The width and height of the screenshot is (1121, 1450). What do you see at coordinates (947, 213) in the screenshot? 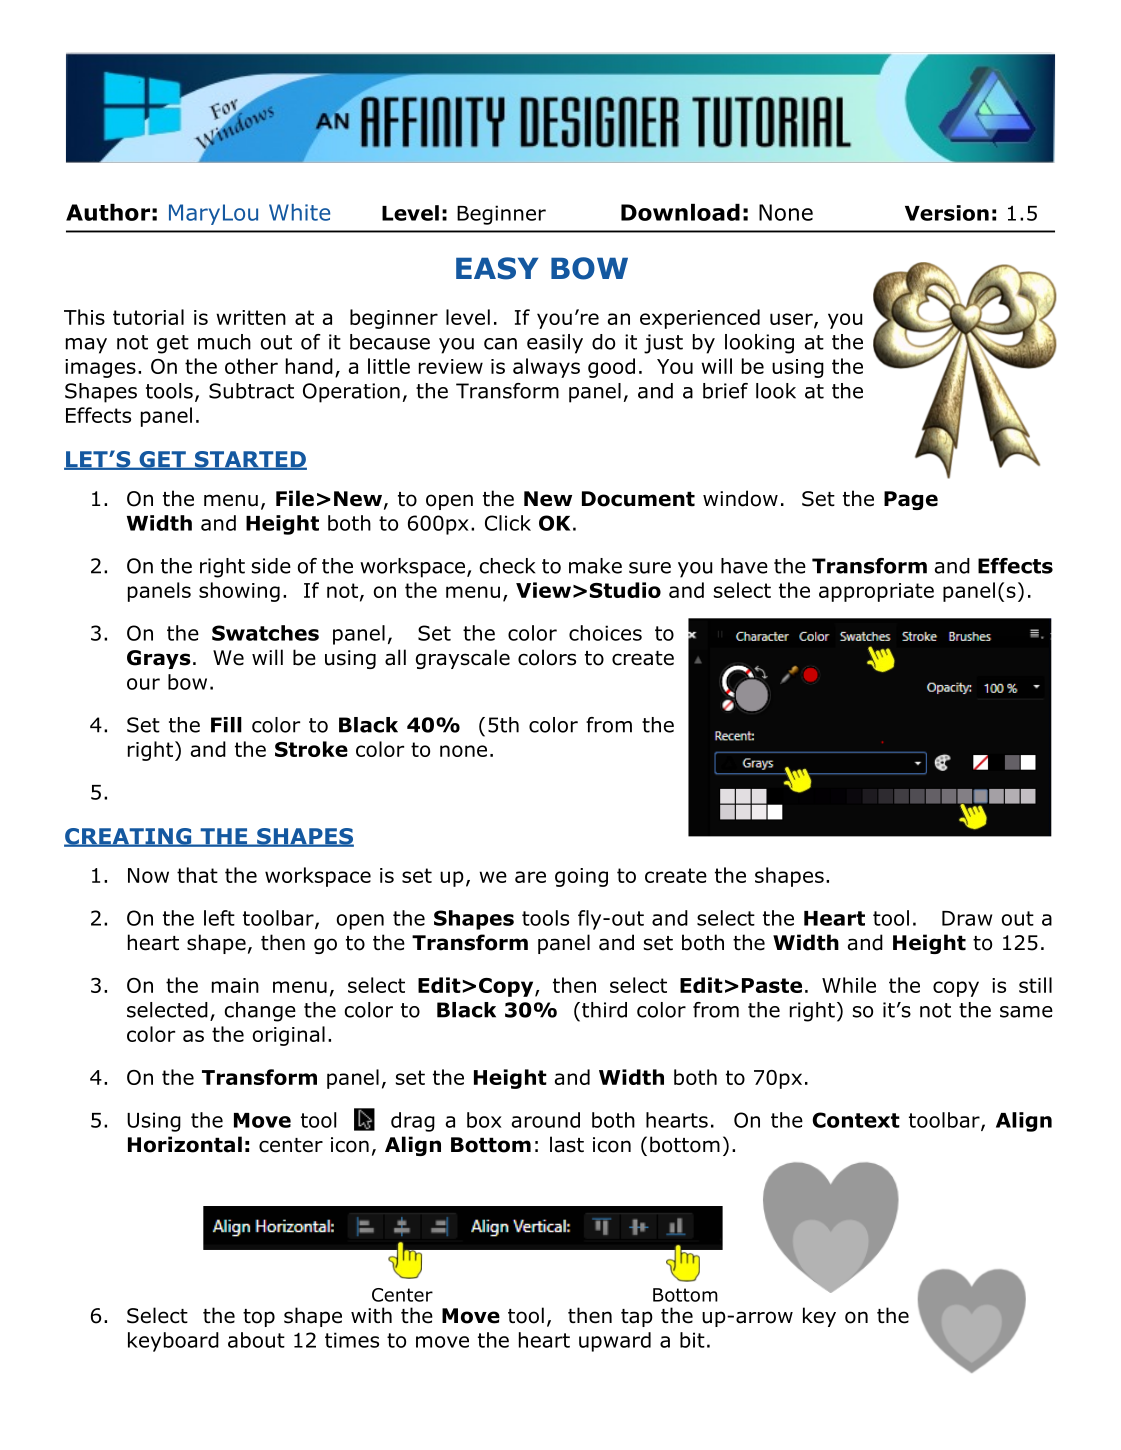
I see `Version` at bounding box center [947, 213].
